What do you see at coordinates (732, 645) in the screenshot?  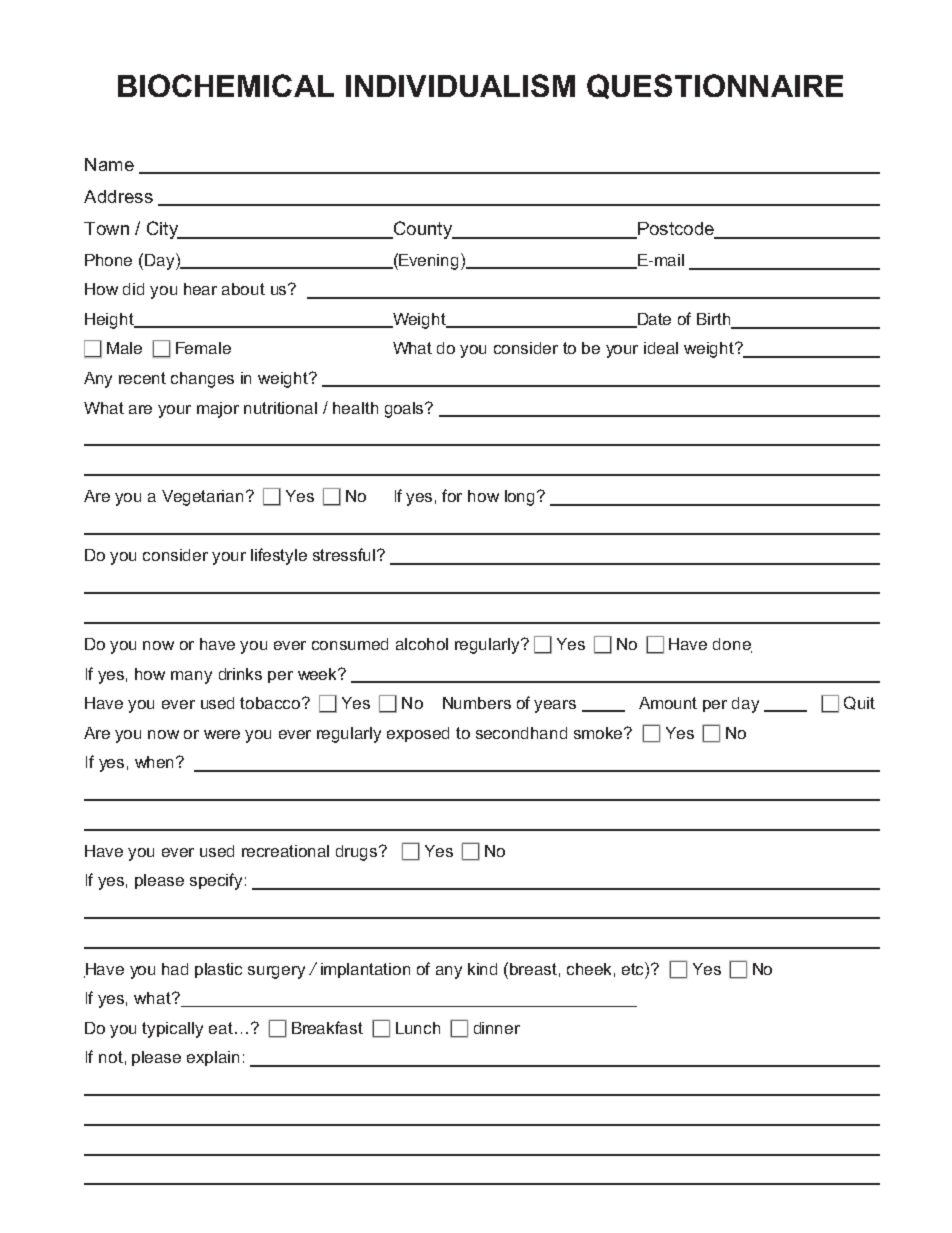 I see `done` at bounding box center [732, 645].
